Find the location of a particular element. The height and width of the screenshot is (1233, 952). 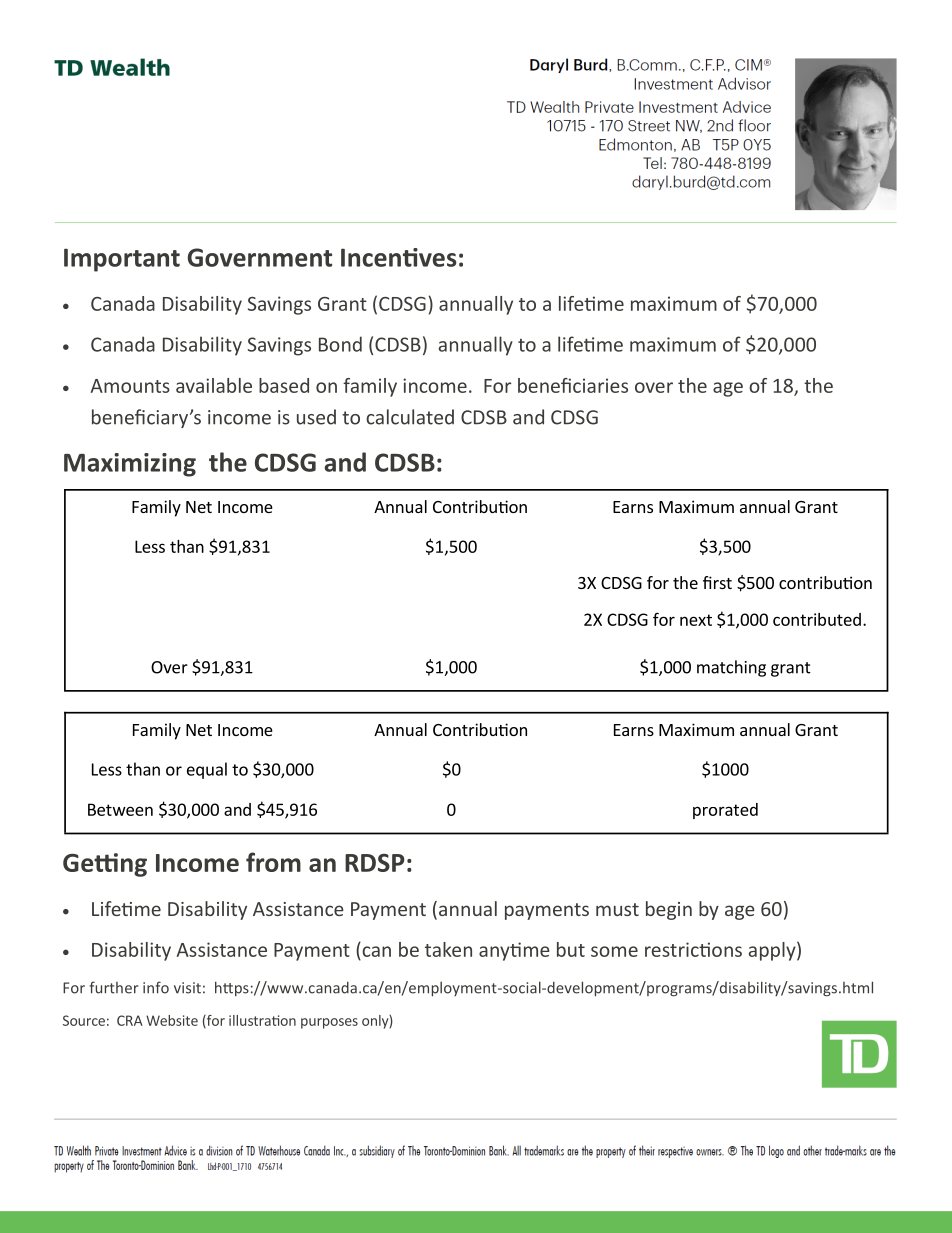

equal is located at coordinates (207, 770).
